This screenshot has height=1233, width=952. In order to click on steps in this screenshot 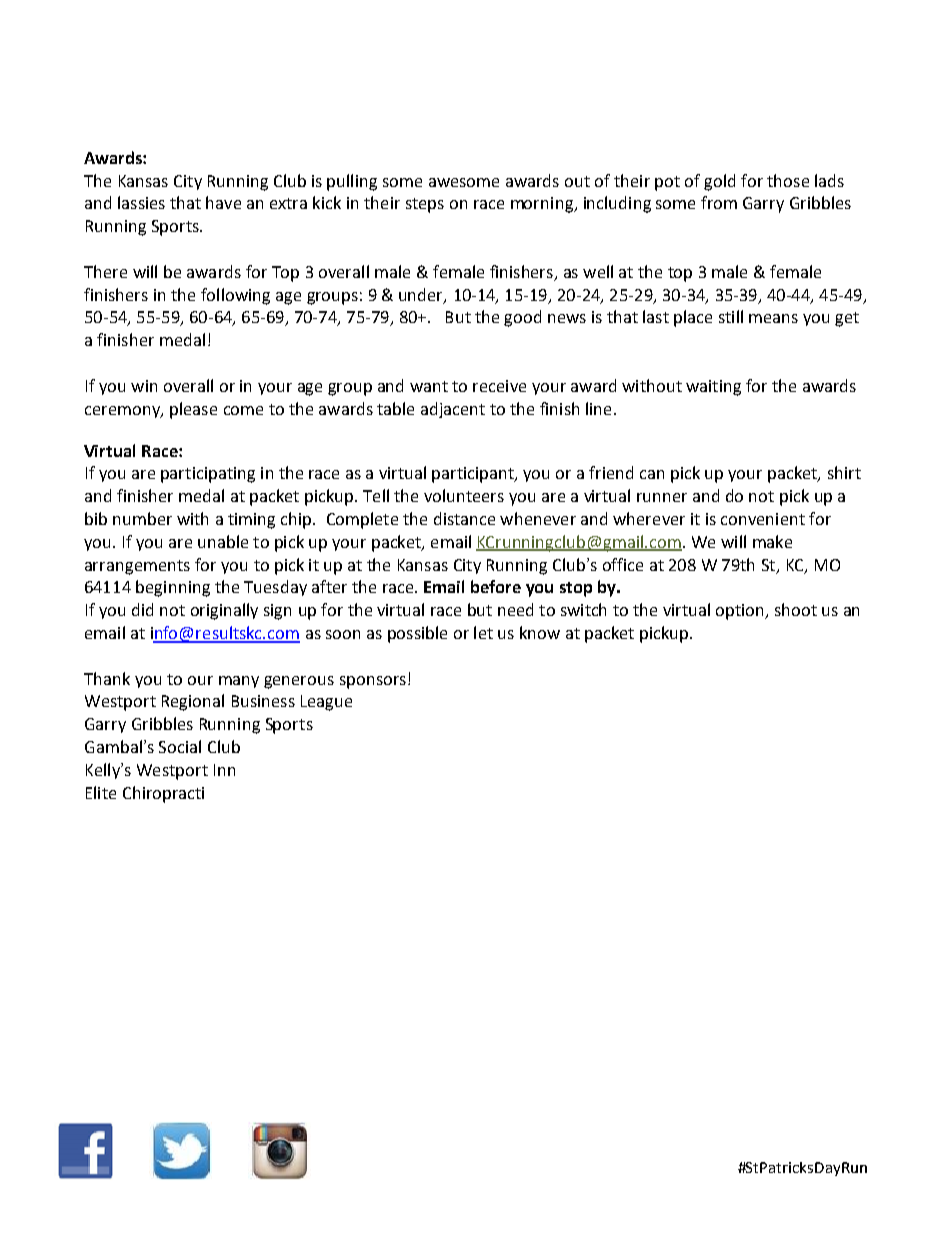, I will do `click(425, 205)`.
